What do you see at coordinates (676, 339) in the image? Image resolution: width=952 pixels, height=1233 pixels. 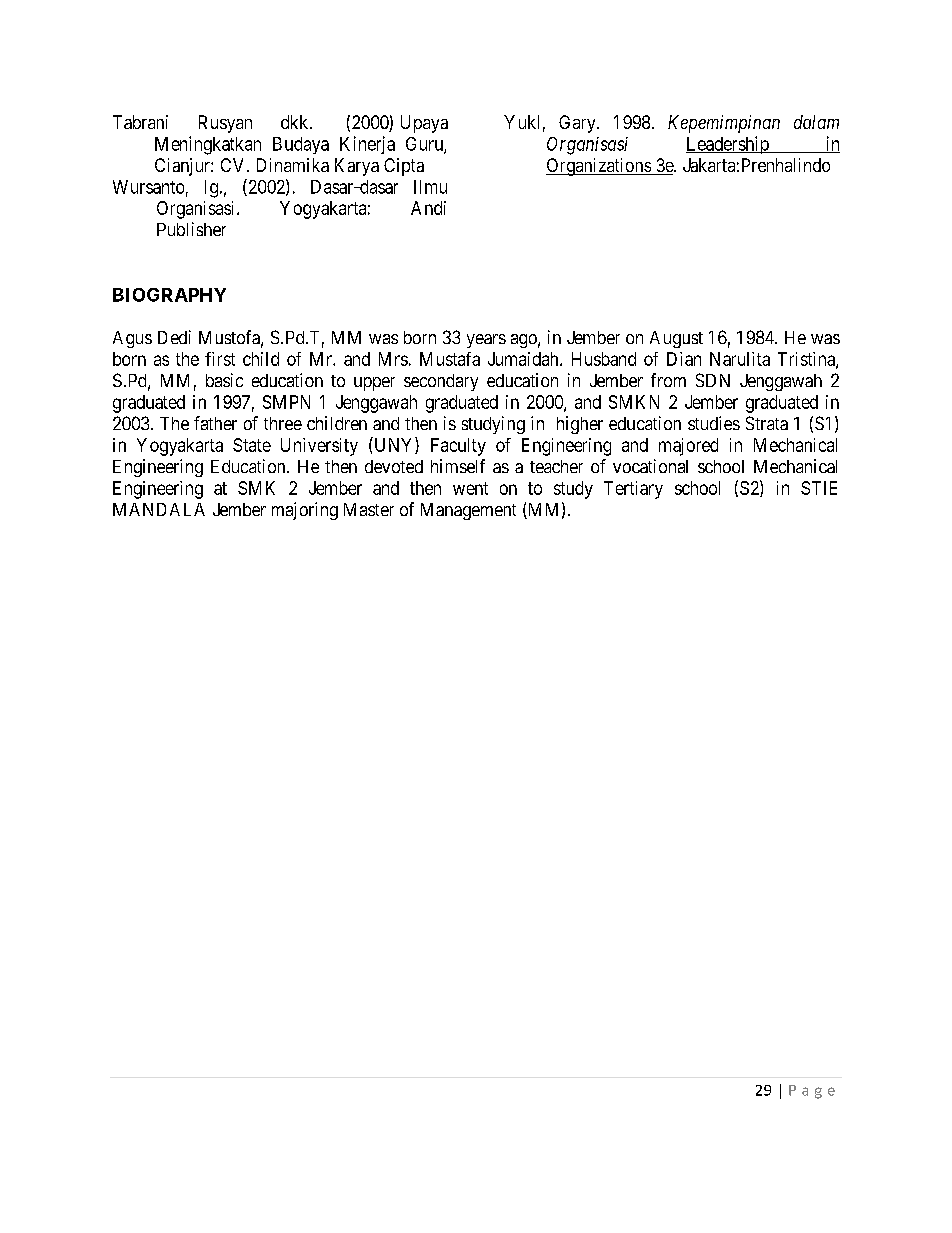 I see `August` at bounding box center [676, 339].
